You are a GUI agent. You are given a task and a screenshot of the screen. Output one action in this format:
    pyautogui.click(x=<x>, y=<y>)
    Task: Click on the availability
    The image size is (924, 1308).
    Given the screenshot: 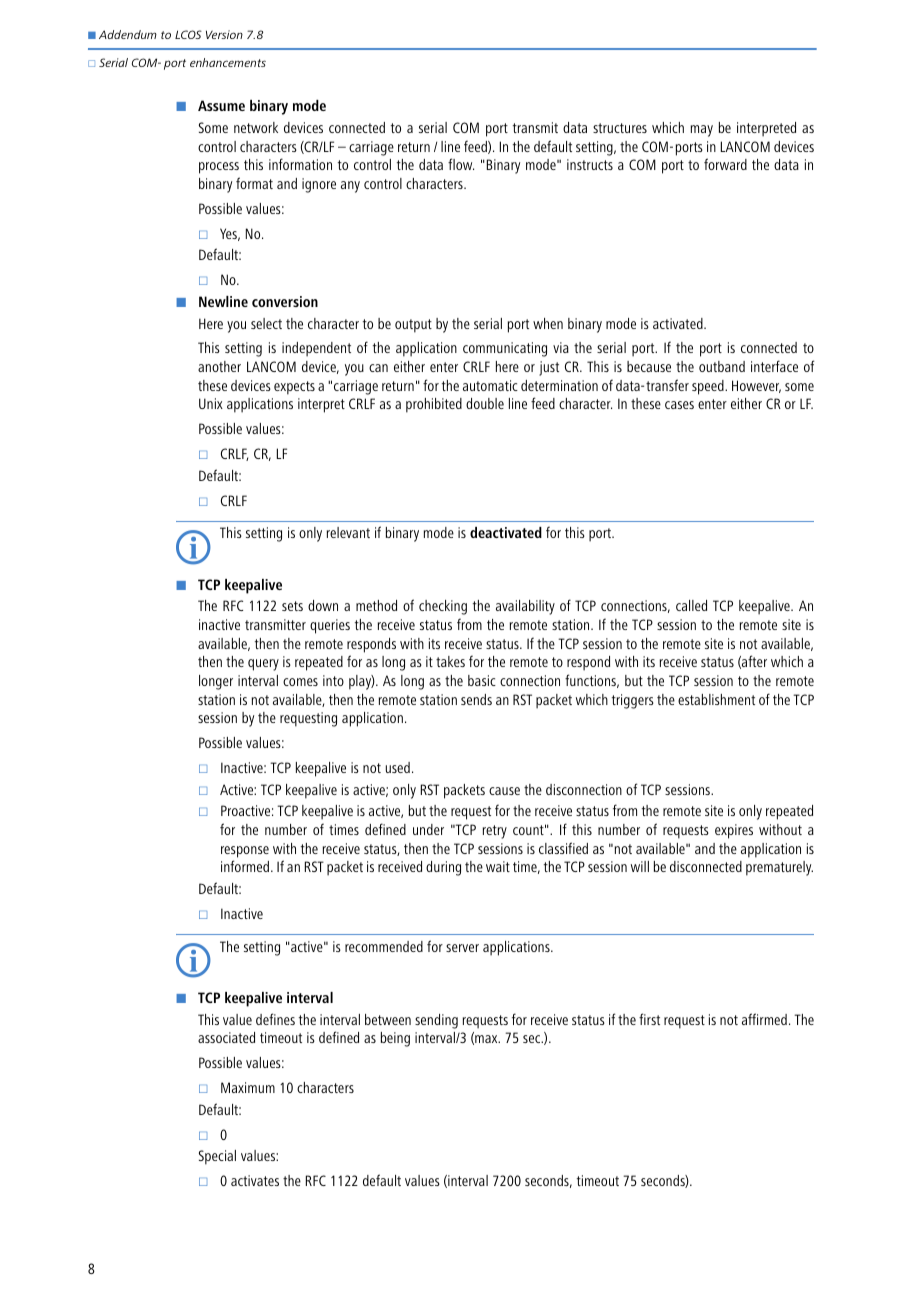 What is the action you would take?
    pyautogui.click(x=525, y=607)
